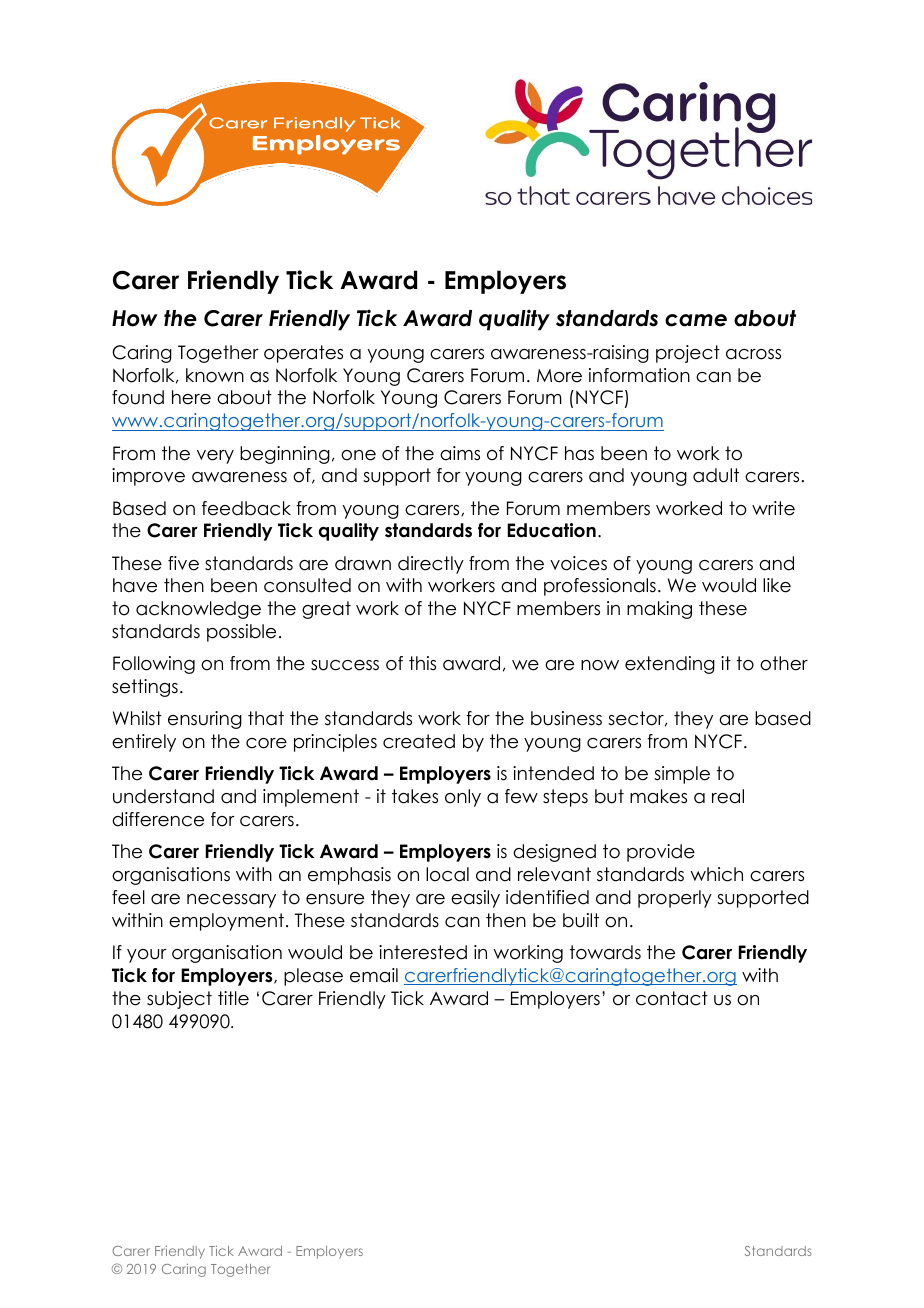  What do you see at coordinates (215, 375) in the document?
I see `known` at bounding box center [215, 375].
